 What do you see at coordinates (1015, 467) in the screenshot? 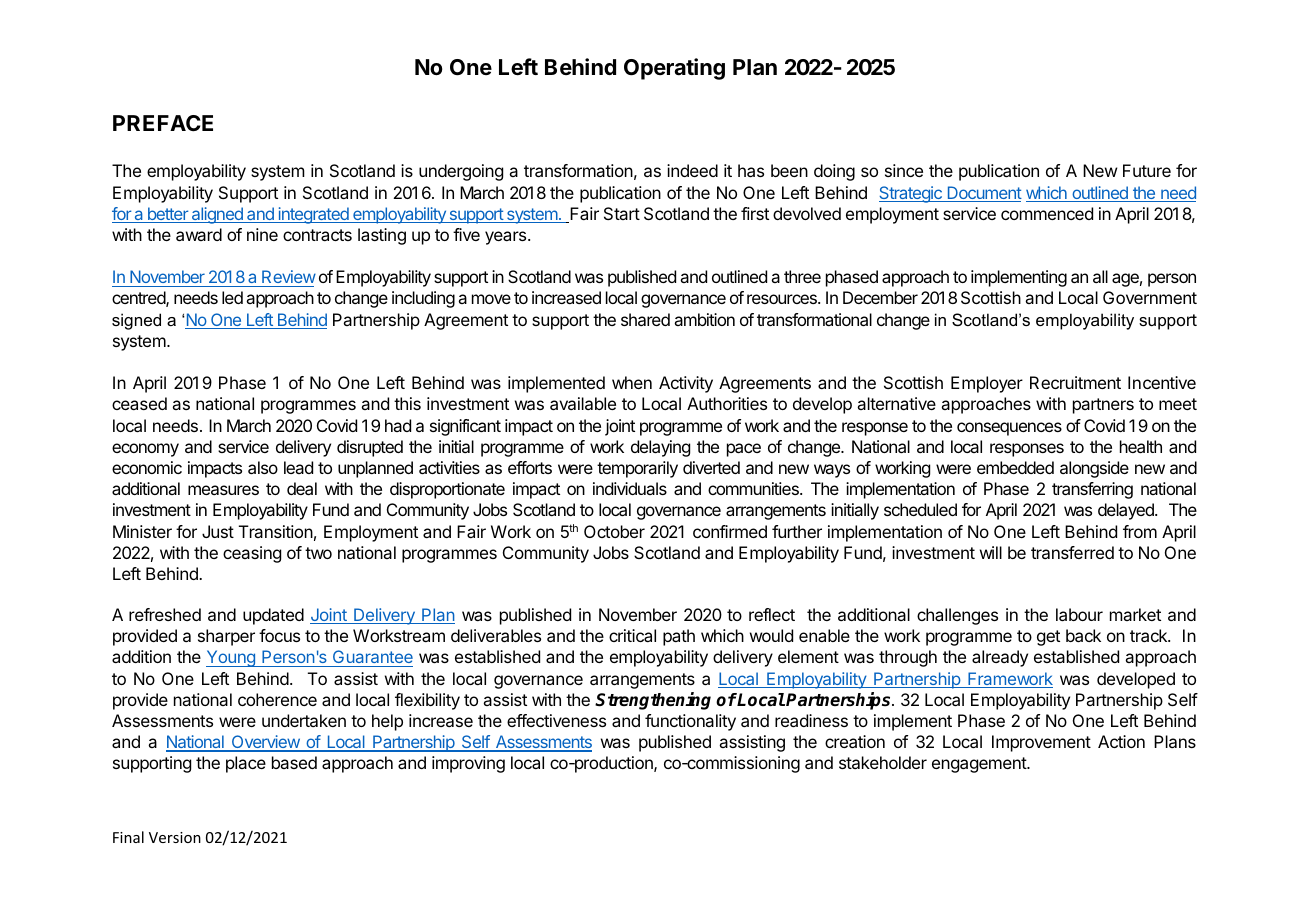
I see `embedded` at bounding box center [1015, 467].
